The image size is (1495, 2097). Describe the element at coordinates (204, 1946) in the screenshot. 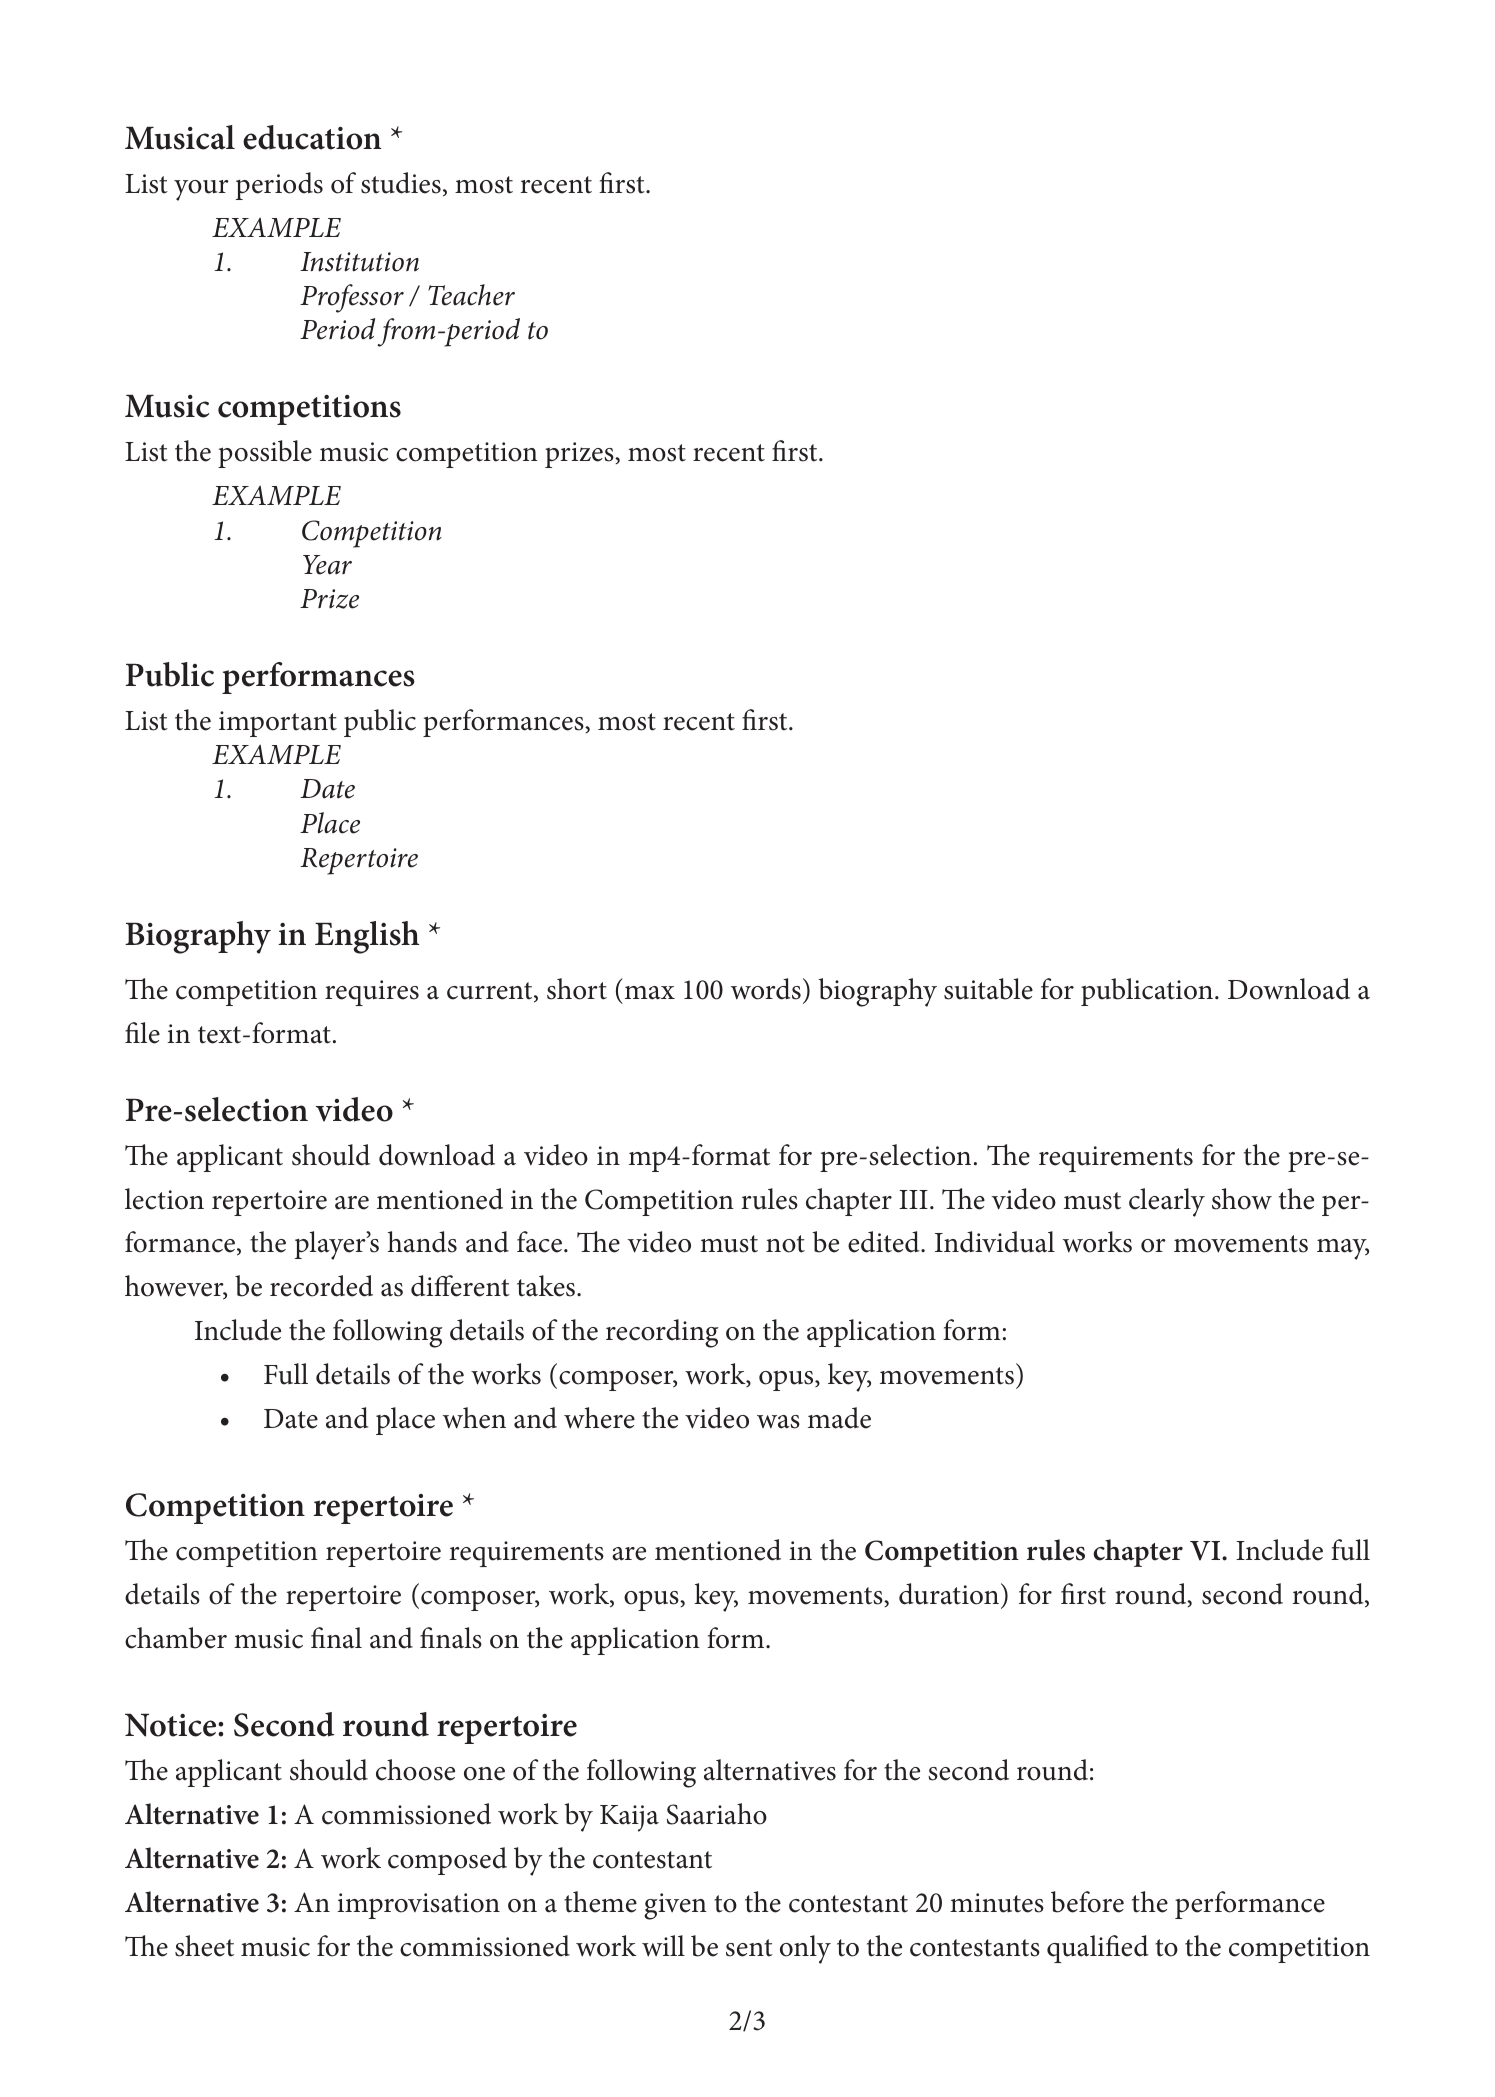

I see `sheet` at that location.
